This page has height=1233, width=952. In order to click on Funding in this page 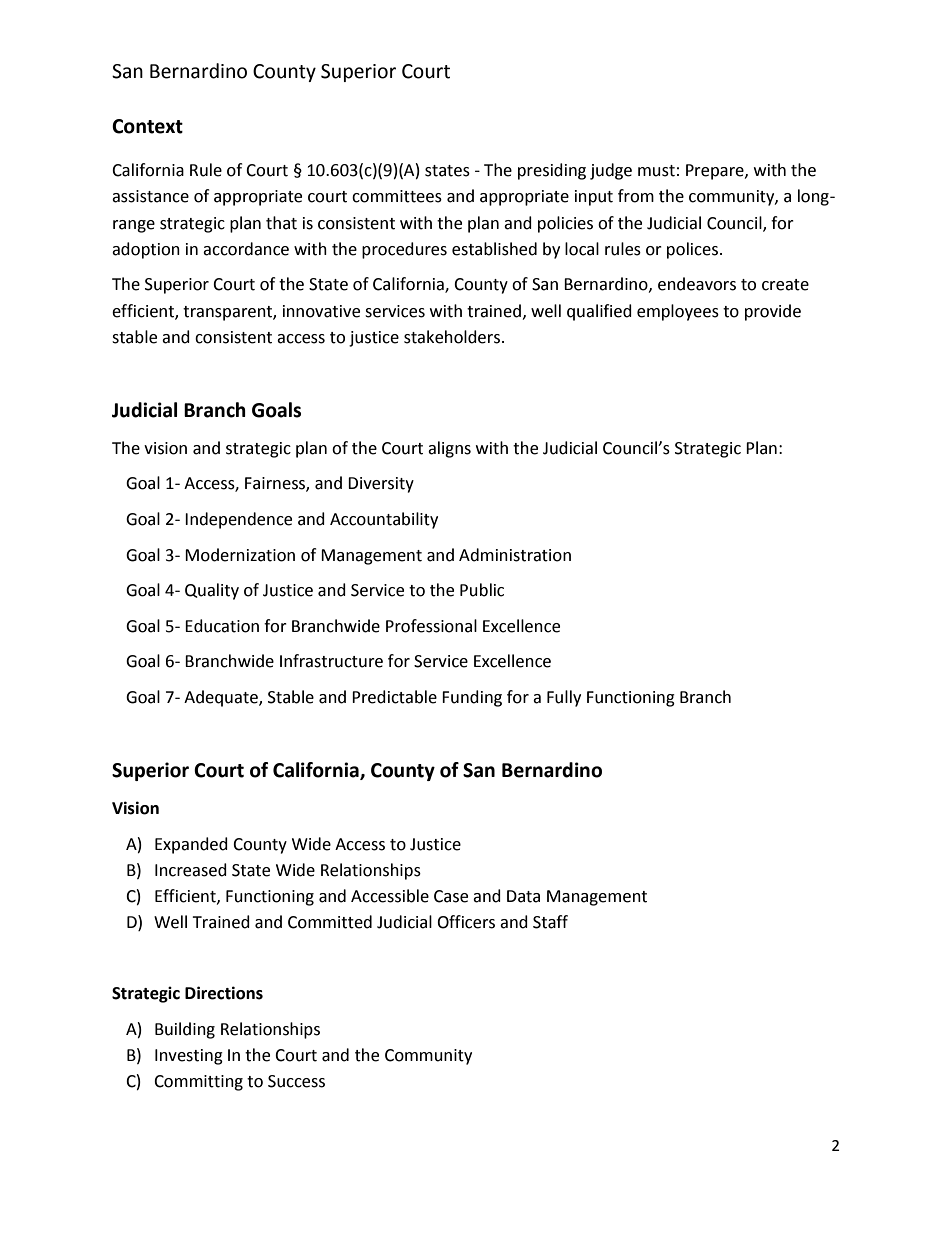, I will do `click(472, 698)`.
